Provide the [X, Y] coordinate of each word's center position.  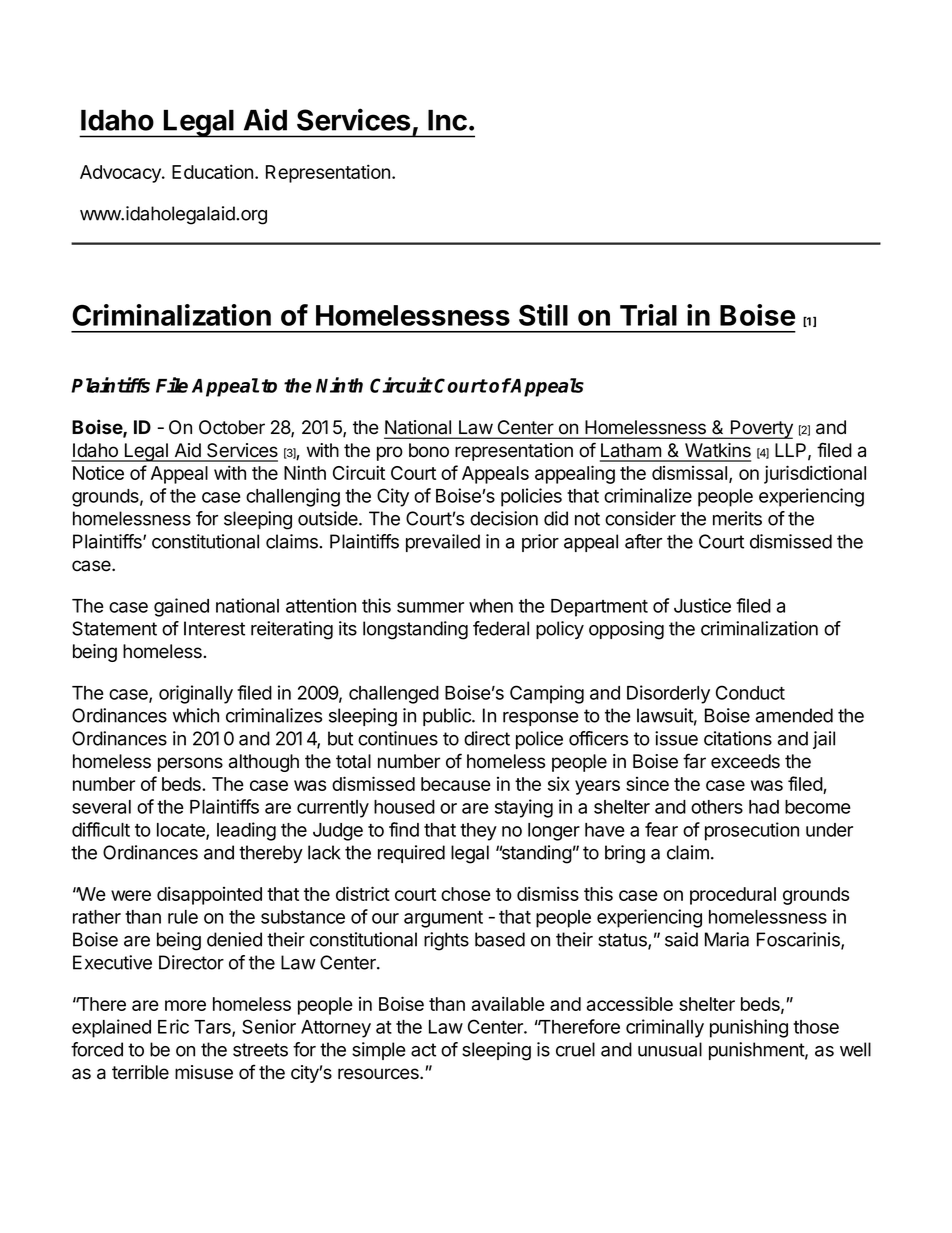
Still [543, 315]
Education [212, 171]
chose [466, 894]
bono [429, 450]
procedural [733, 896]
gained [181, 607]
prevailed [443, 543]
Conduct [750, 692]
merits [737, 518]
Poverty [760, 429]
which [195, 715]
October [232, 427]
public [448, 717]
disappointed [209, 895]
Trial [648, 315]
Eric [173, 1026]
